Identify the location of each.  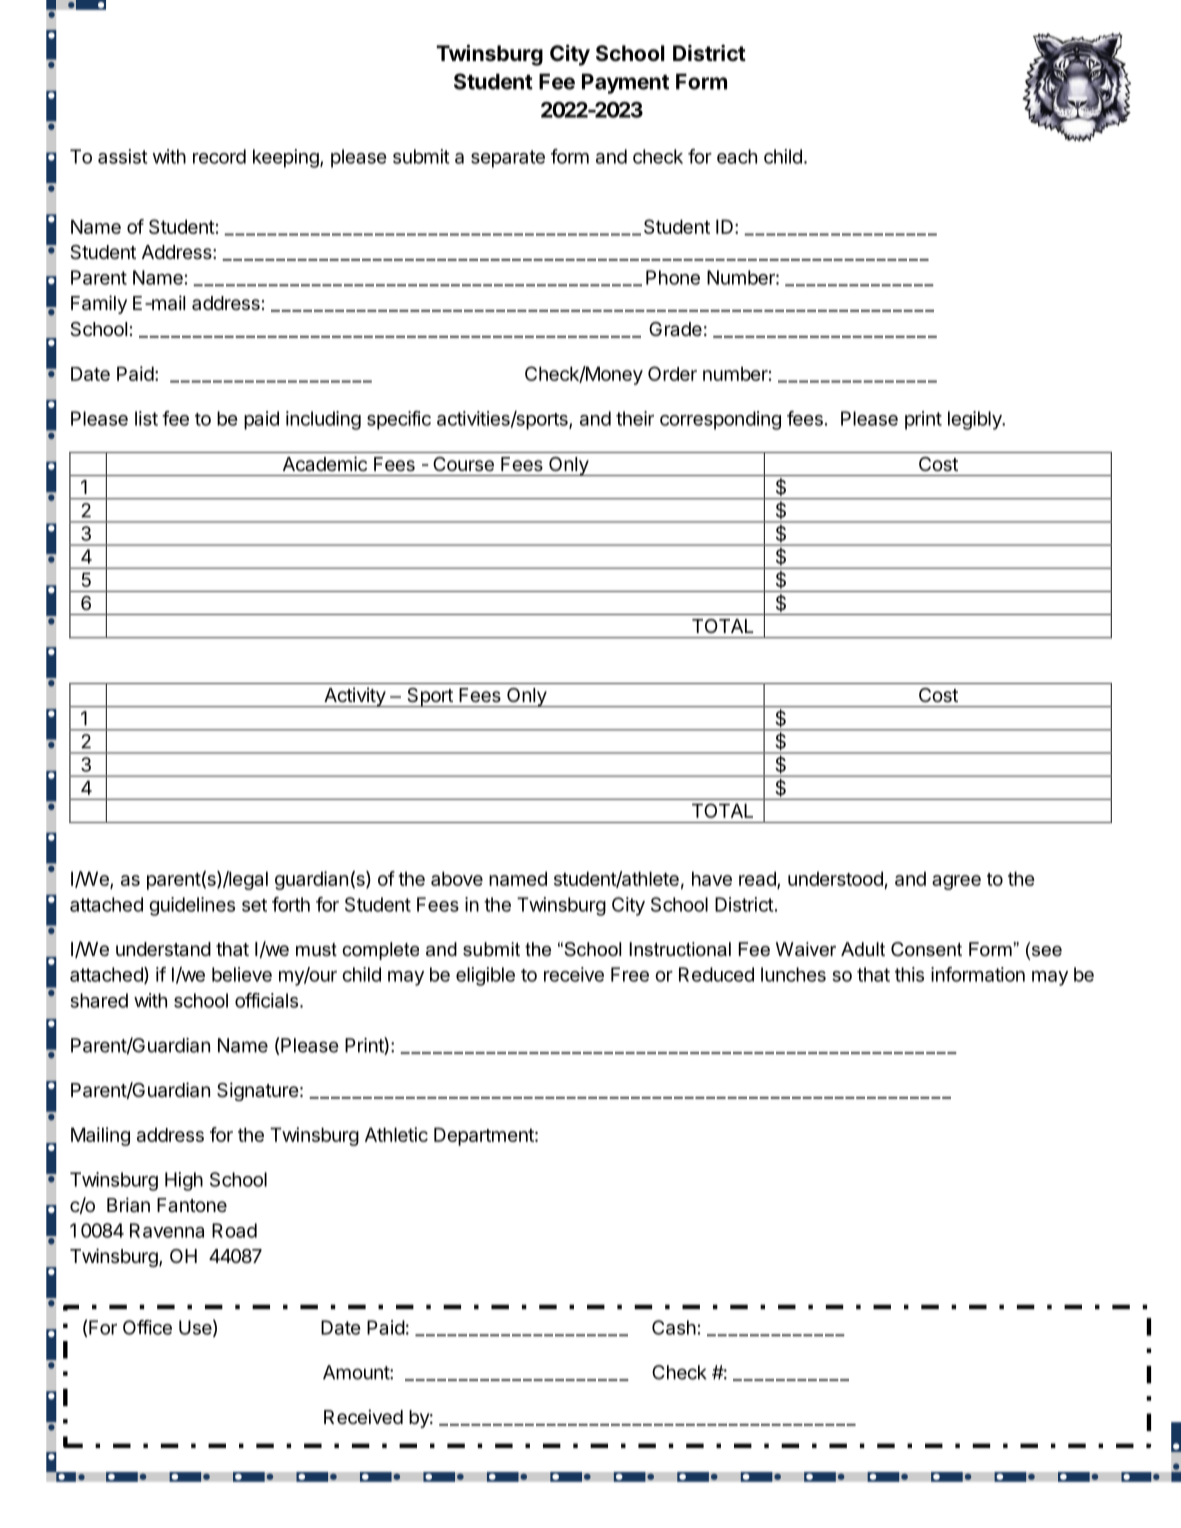
(737, 156).
